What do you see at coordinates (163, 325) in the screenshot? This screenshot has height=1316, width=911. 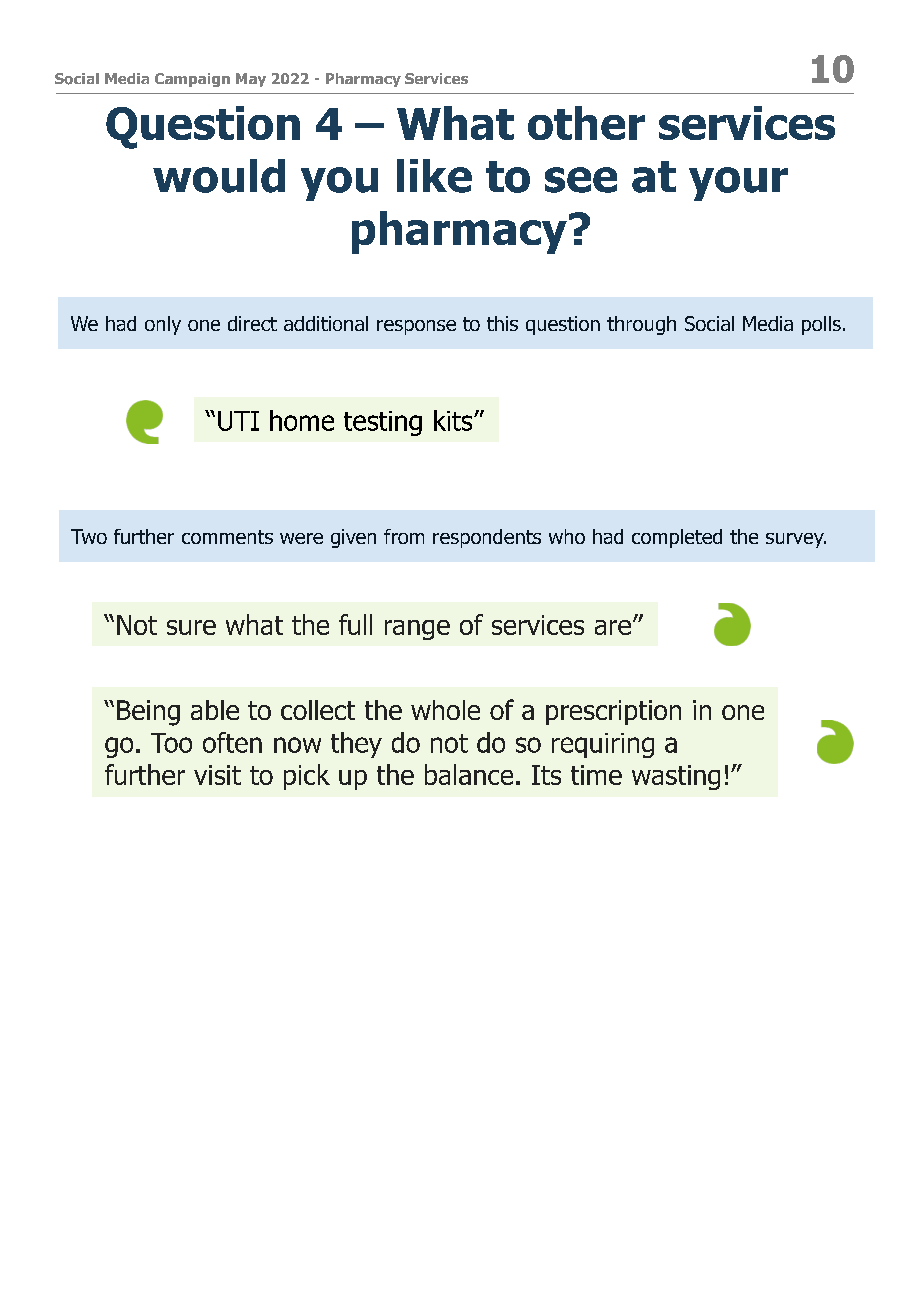 I see `only` at bounding box center [163, 325].
